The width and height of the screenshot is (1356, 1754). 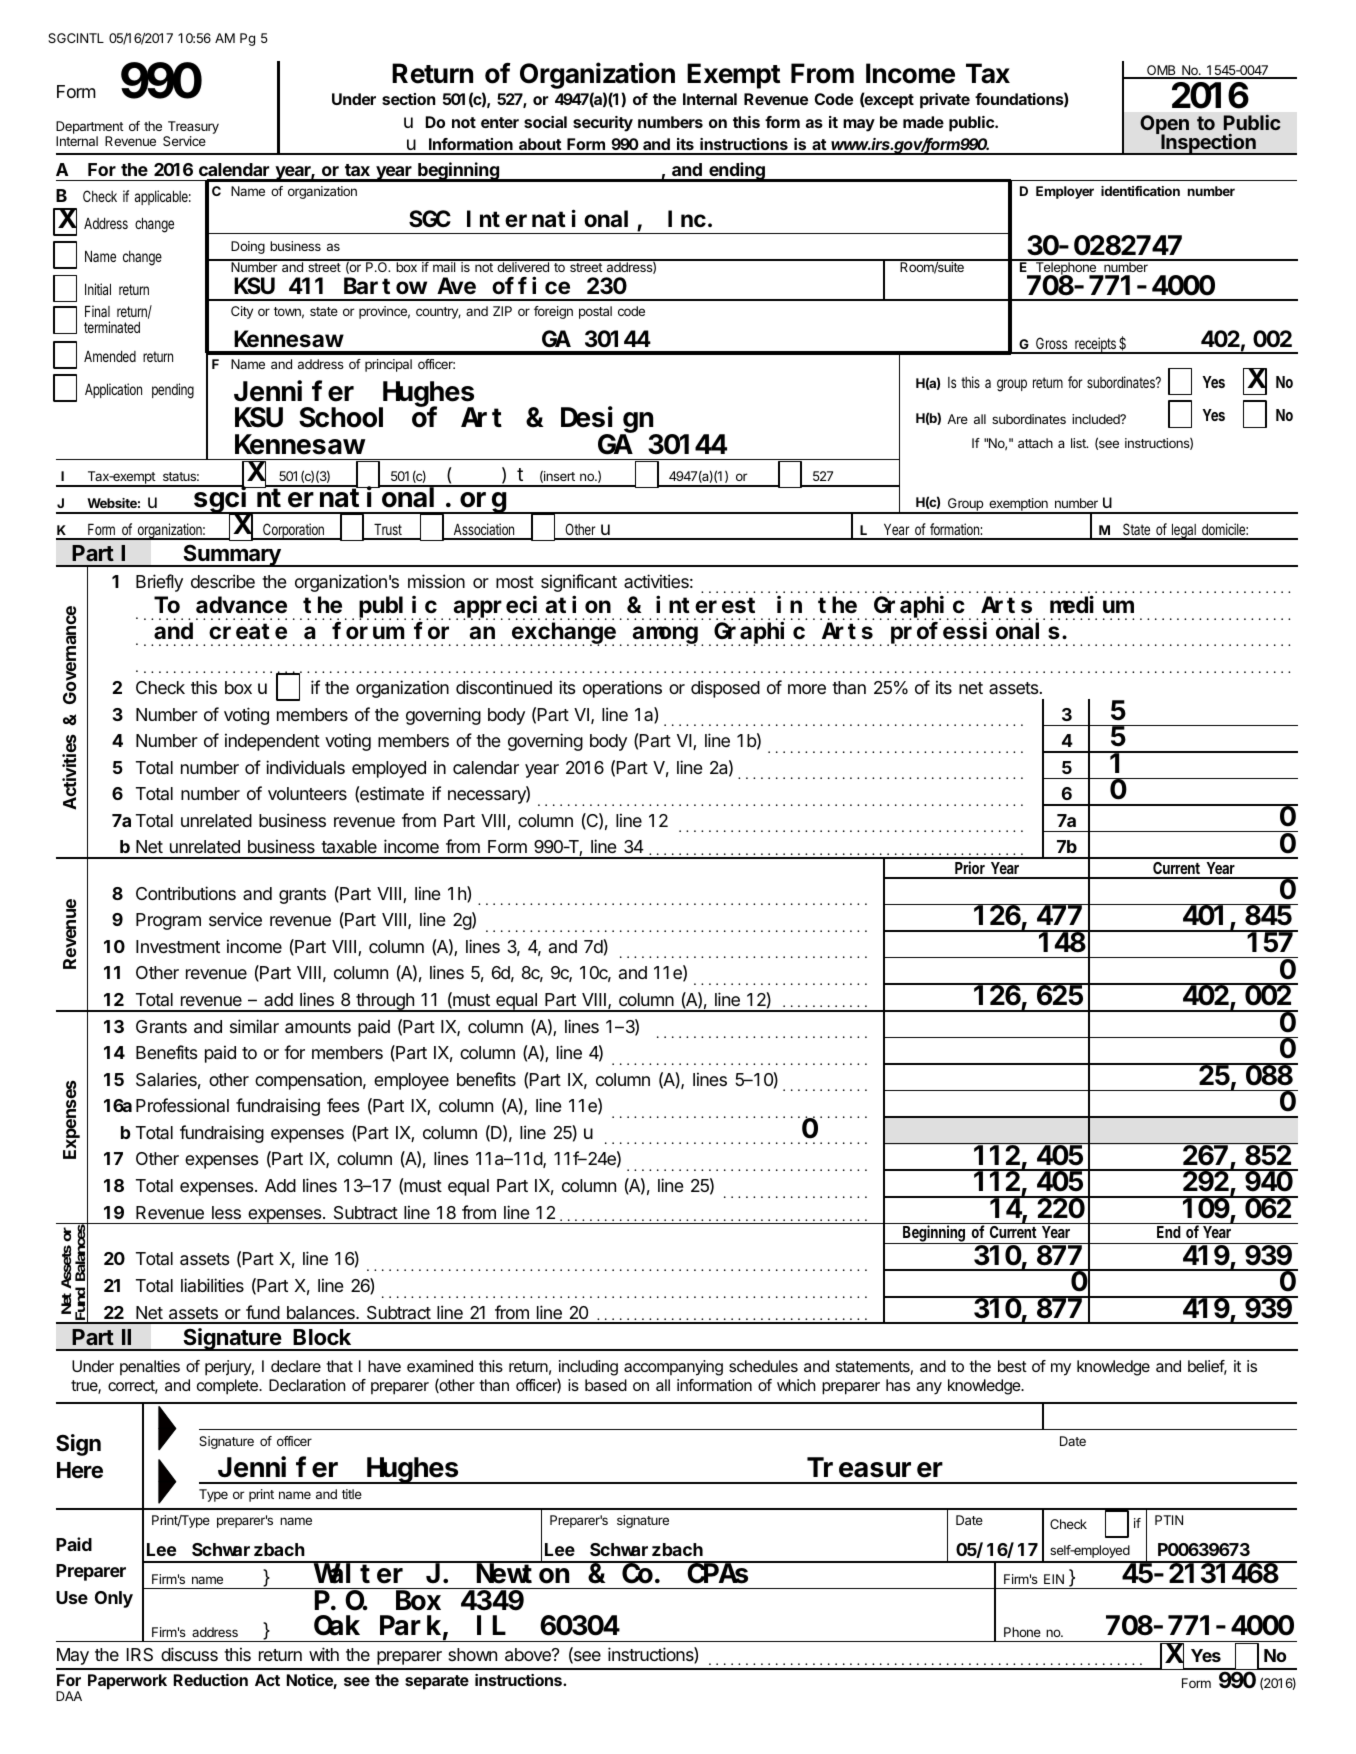 I want to click on Employer, so click(x=1065, y=192).
